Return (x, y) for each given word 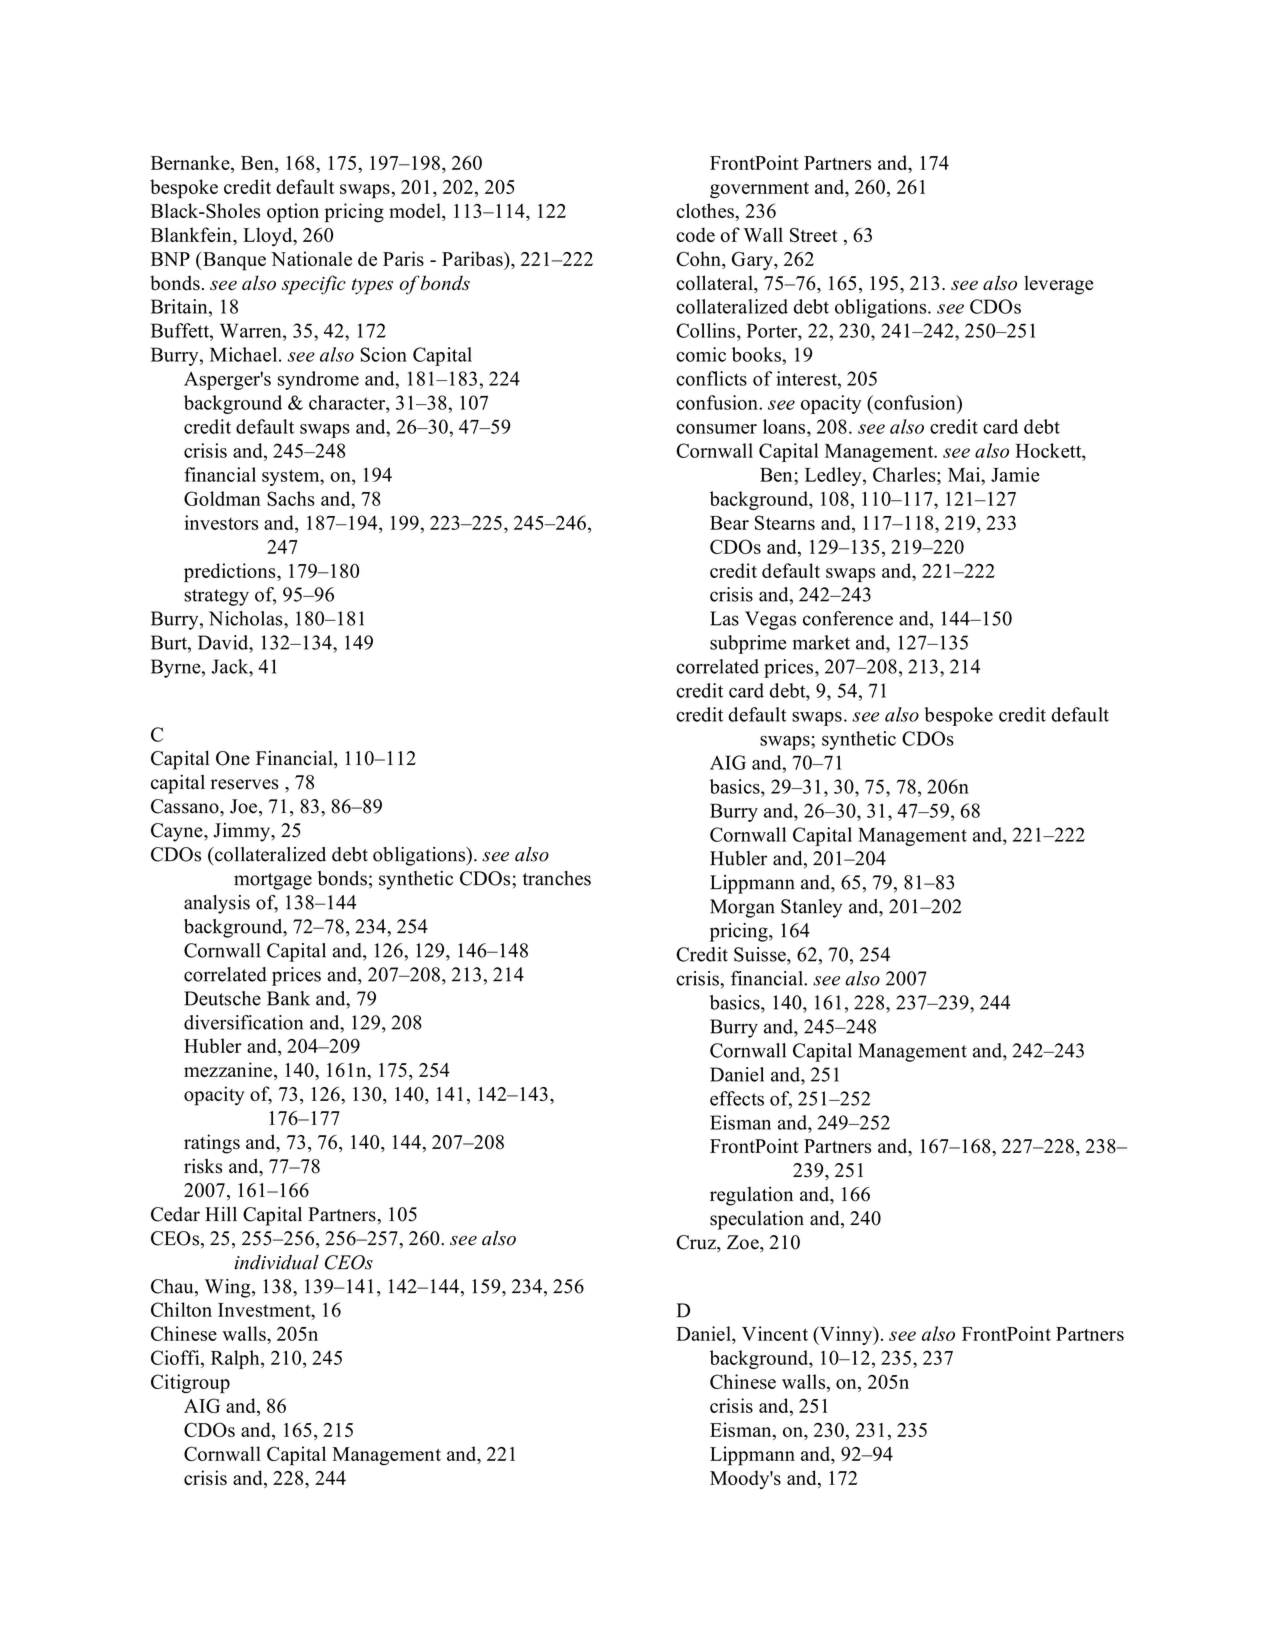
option (293, 213)
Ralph (236, 1359)
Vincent (775, 1333)
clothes (706, 210)
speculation (757, 1220)
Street (814, 235)
